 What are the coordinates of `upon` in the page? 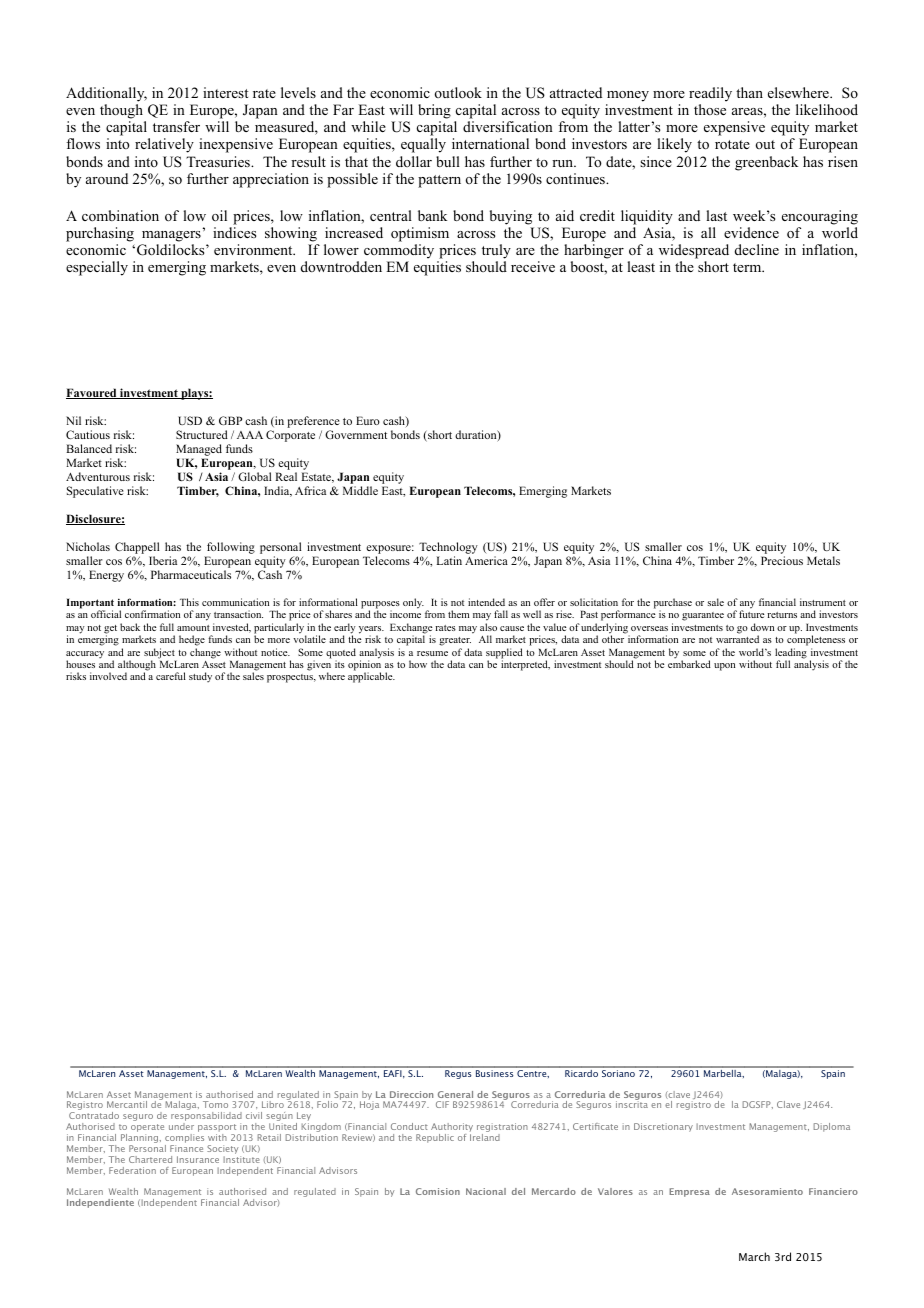 It's located at (724, 667).
